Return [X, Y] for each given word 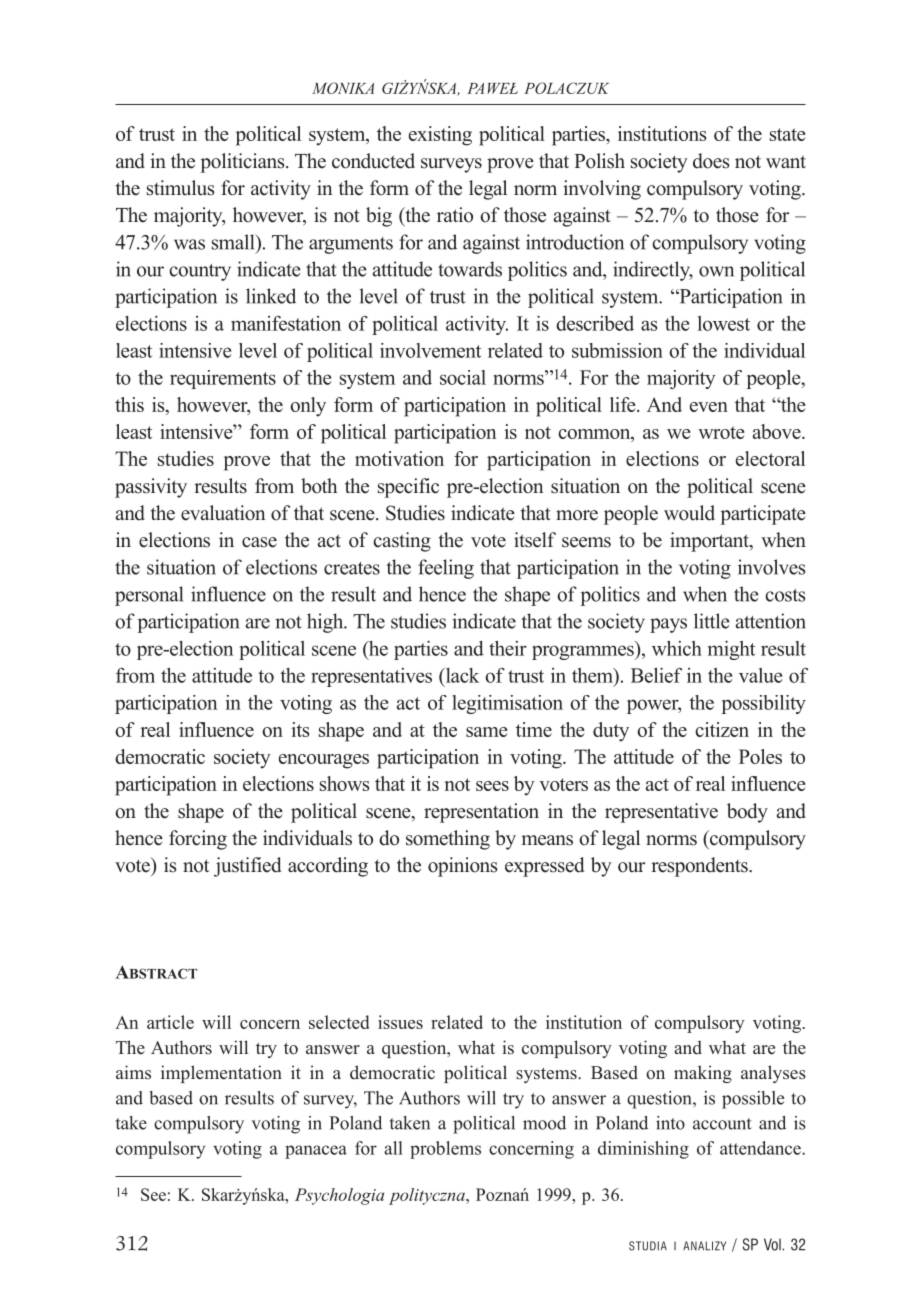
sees [492, 786]
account [722, 1124]
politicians [243, 163]
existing [440, 136]
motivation [399, 458]
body [747, 813]
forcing [198, 840]
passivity [151, 488]
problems [445, 1150]
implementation [221, 1074]
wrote [721, 432]
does [711, 161]
